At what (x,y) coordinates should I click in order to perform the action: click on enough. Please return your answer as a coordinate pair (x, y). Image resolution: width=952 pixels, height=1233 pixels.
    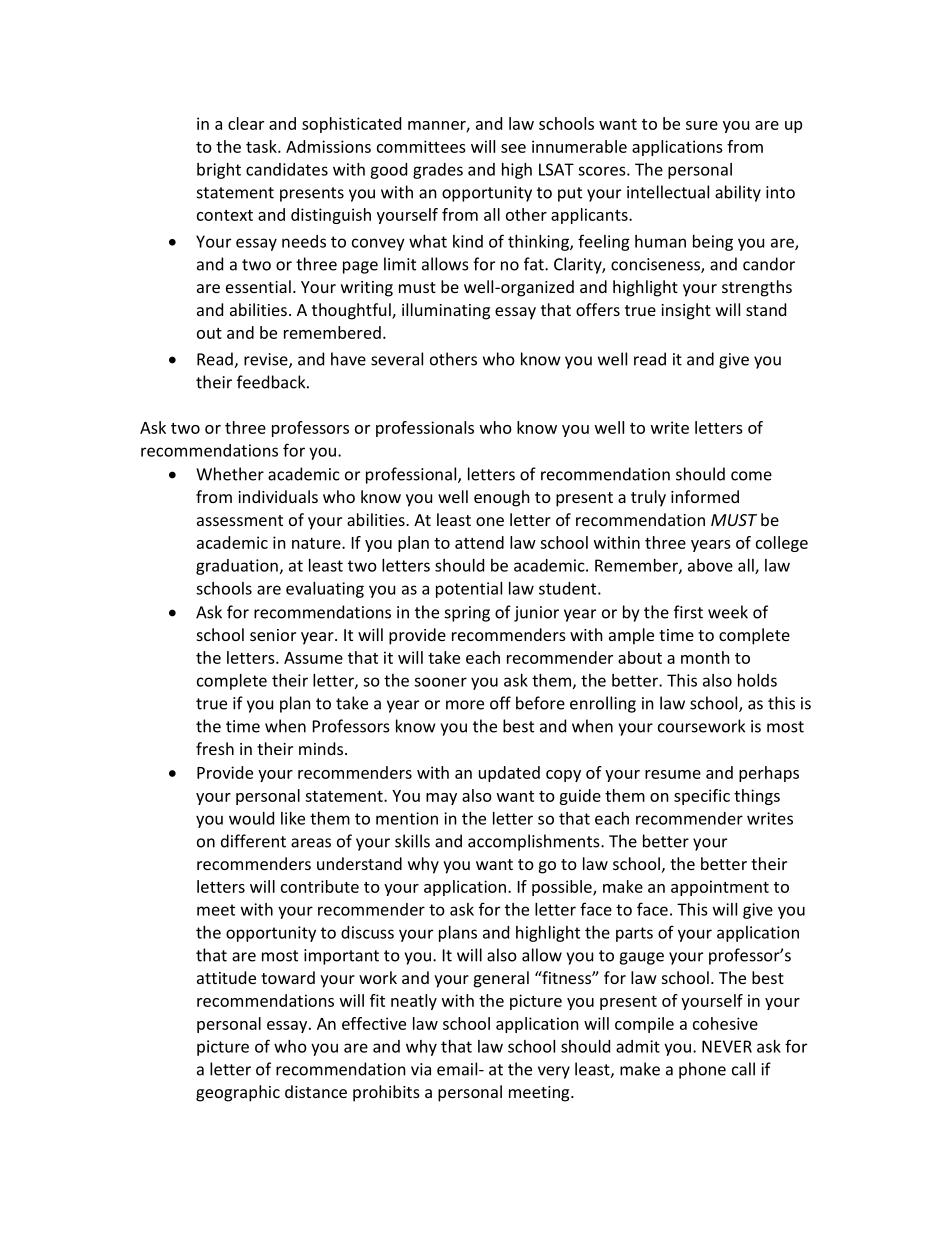
    Looking at the image, I should click on (502, 498).
